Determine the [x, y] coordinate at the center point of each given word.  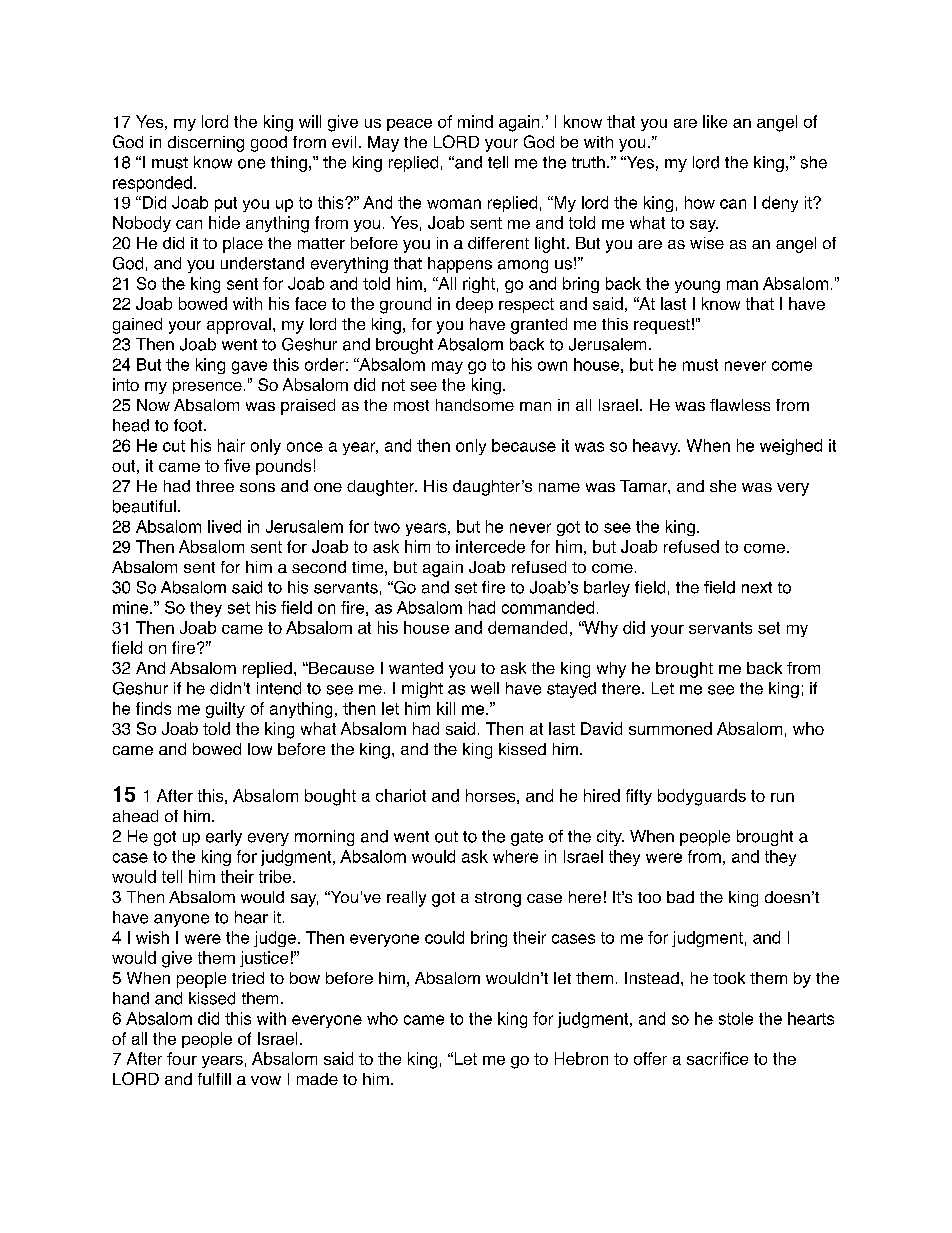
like [715, 121]
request [662, 326]
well [485, 688]
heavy [656, 447]
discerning [206, 144]
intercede [490, 546]
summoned [670, 728]
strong [498, 899]
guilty [225, 710]
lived [224, 526]
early [224, 838]
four [182, 1058]
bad [680, 897]
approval [239, 326]
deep [474, 305]
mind [475, 121]
